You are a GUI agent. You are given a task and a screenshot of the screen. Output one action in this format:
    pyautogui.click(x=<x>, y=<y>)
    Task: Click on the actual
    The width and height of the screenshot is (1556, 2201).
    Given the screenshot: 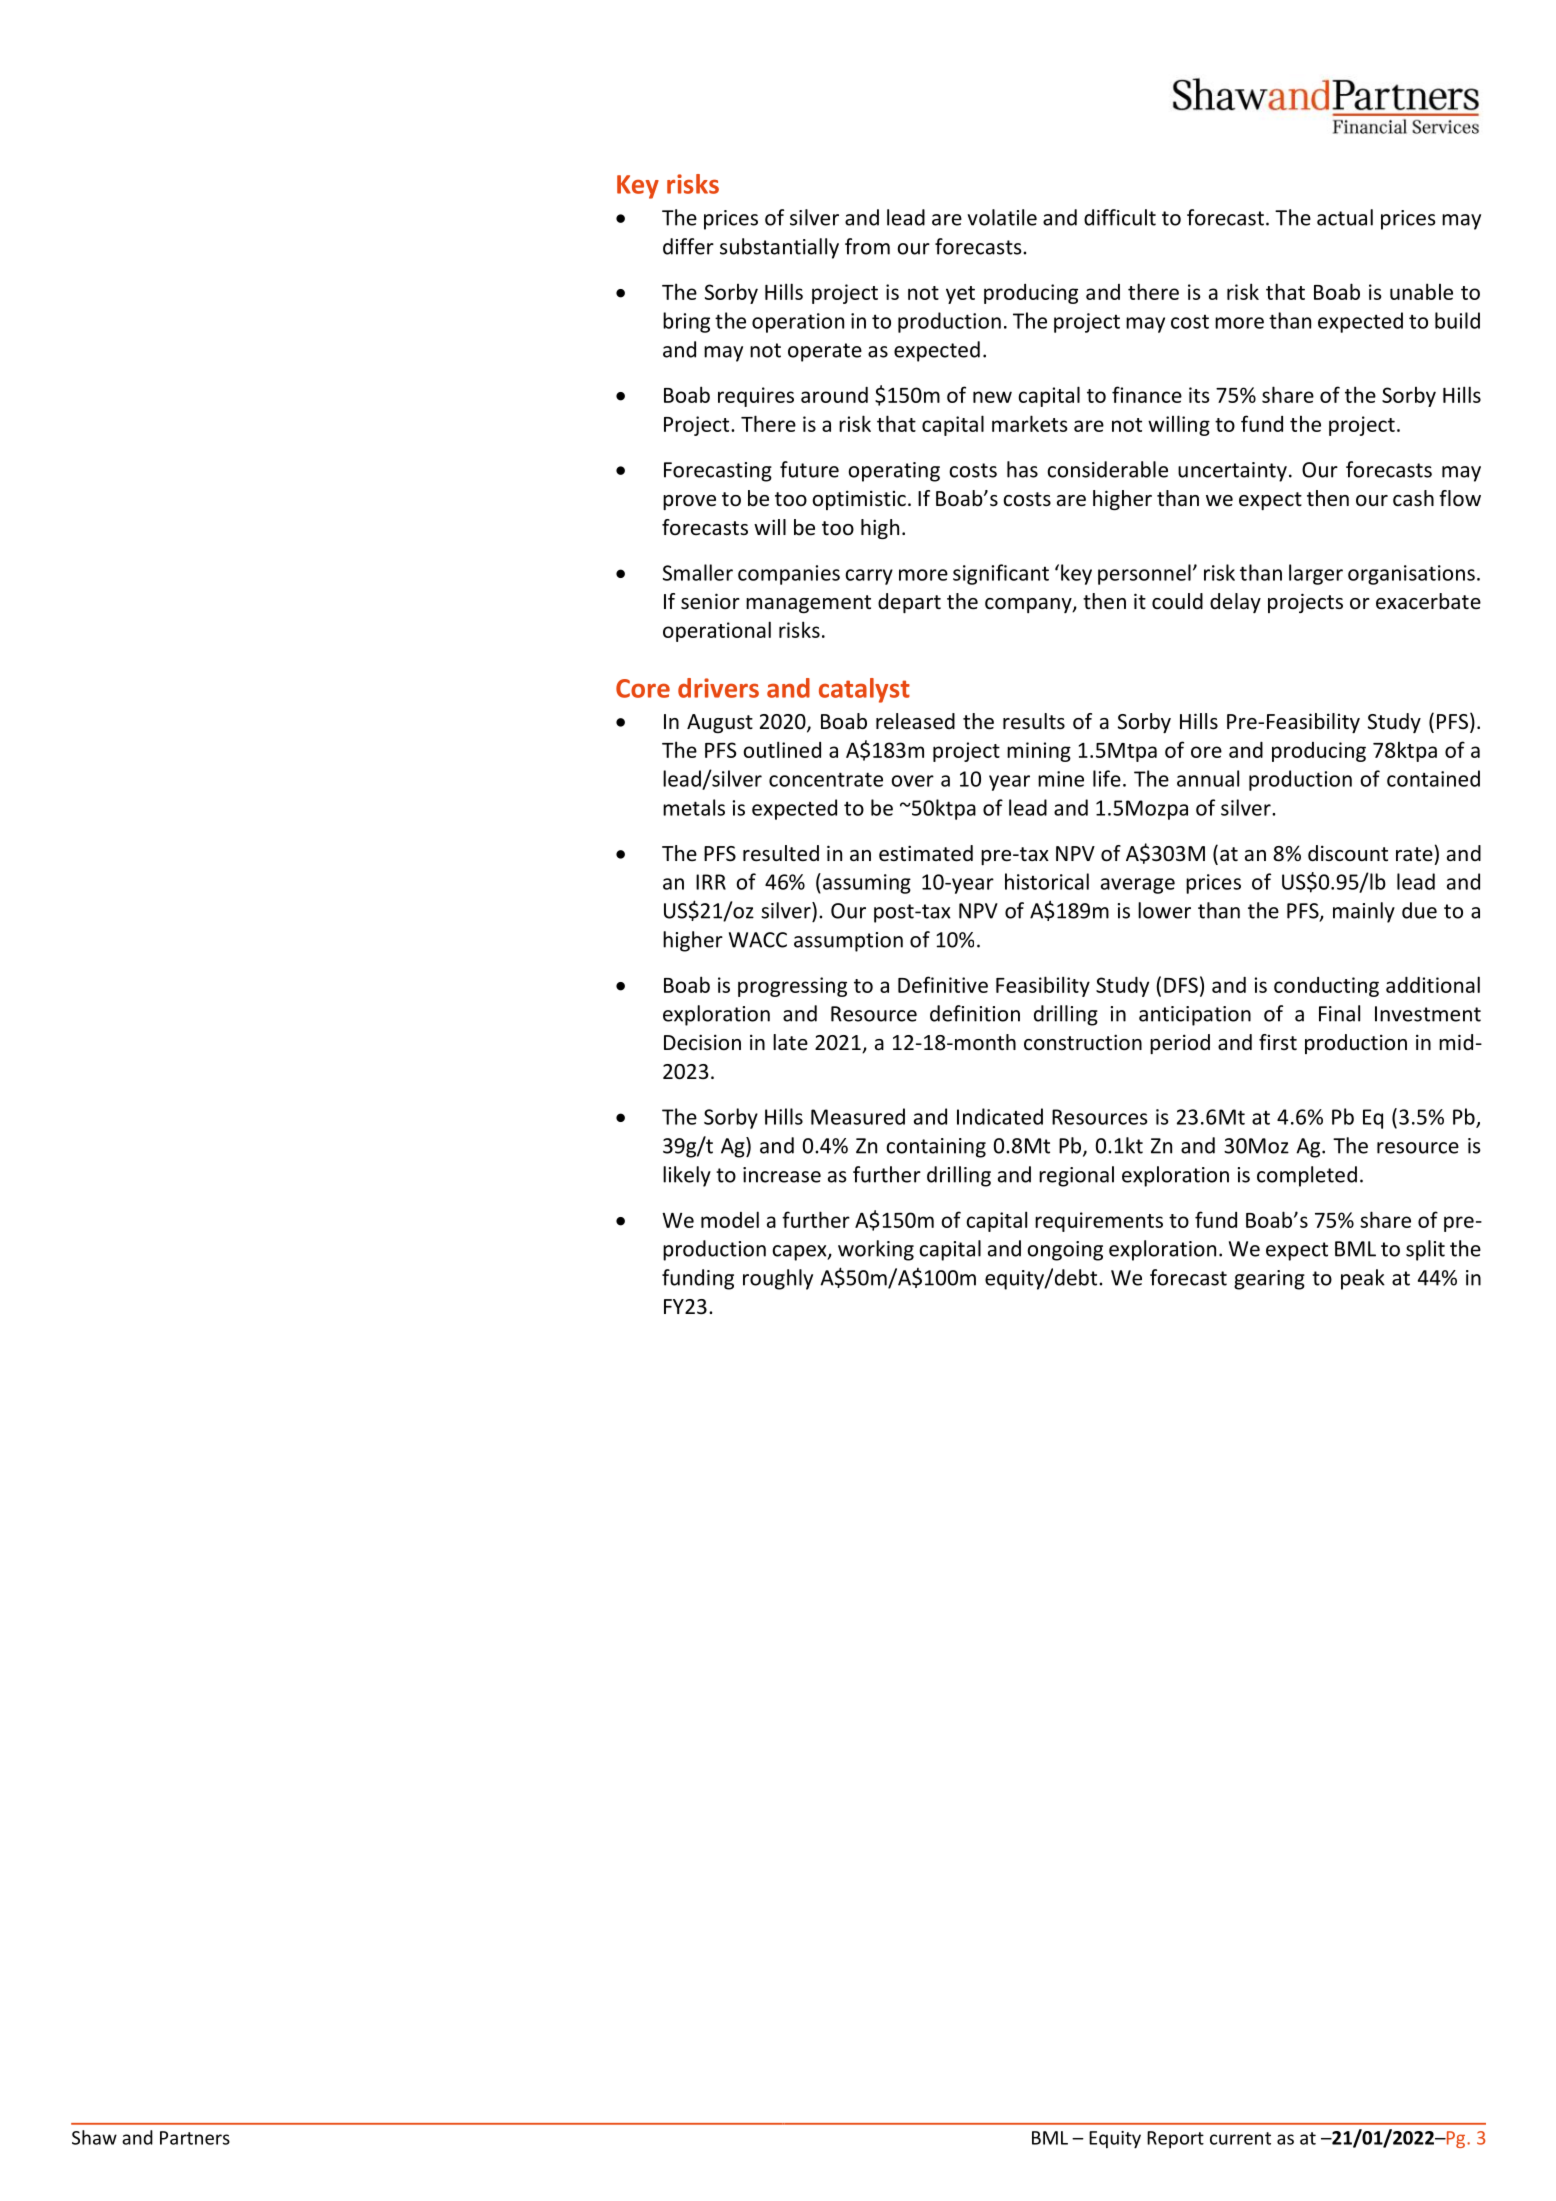 What is the action you would take?
    pyautogui.click(x=1345, y=217)
